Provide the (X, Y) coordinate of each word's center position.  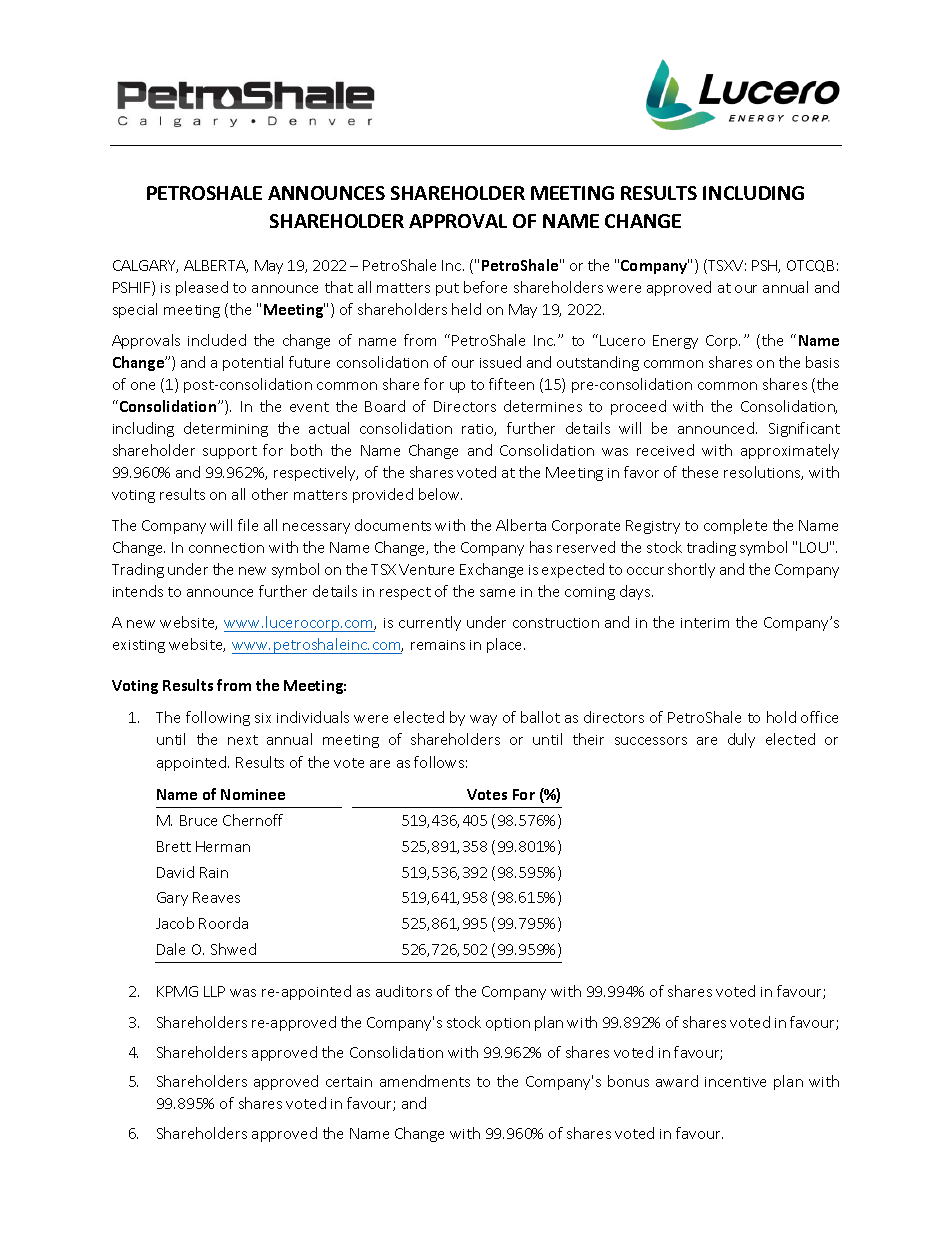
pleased (202, 288)
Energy (675, 342)
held (466, 309)
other (270, 494)
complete (735, 526)
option (508, 1024)
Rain (214, 872)
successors (651, 741)
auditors (404, 991)
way (483, 720)
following (218, 718)
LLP (214, 991)
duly (741, 740)
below (440, 494)
